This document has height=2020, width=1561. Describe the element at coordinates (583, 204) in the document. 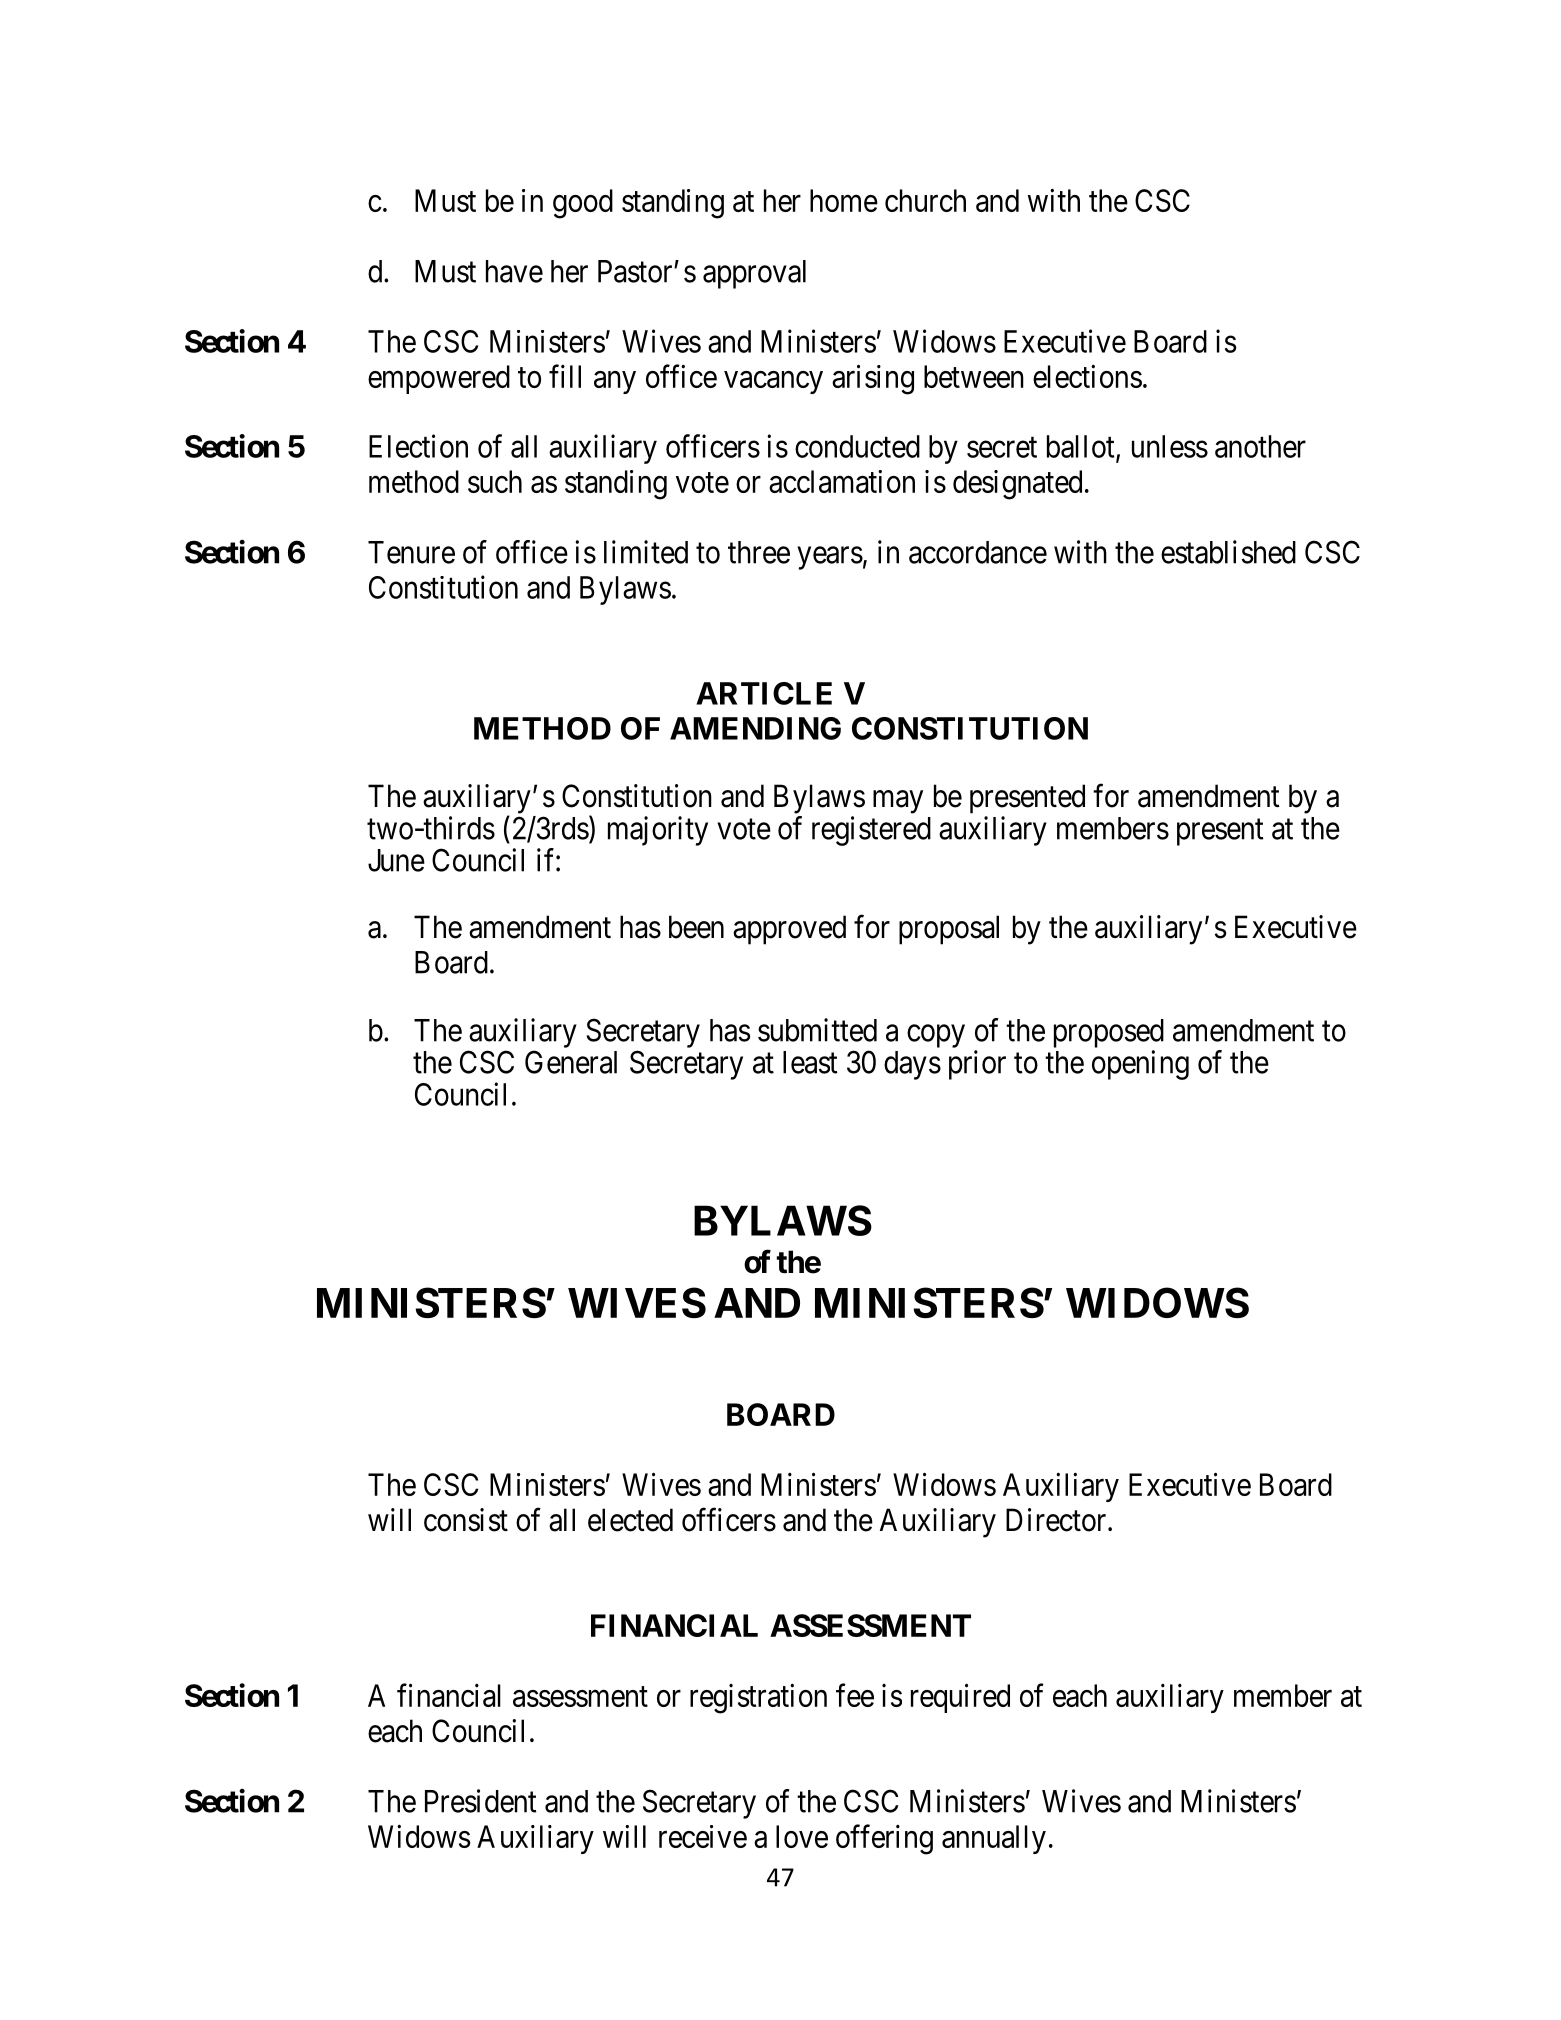

I see `good` at that location.
